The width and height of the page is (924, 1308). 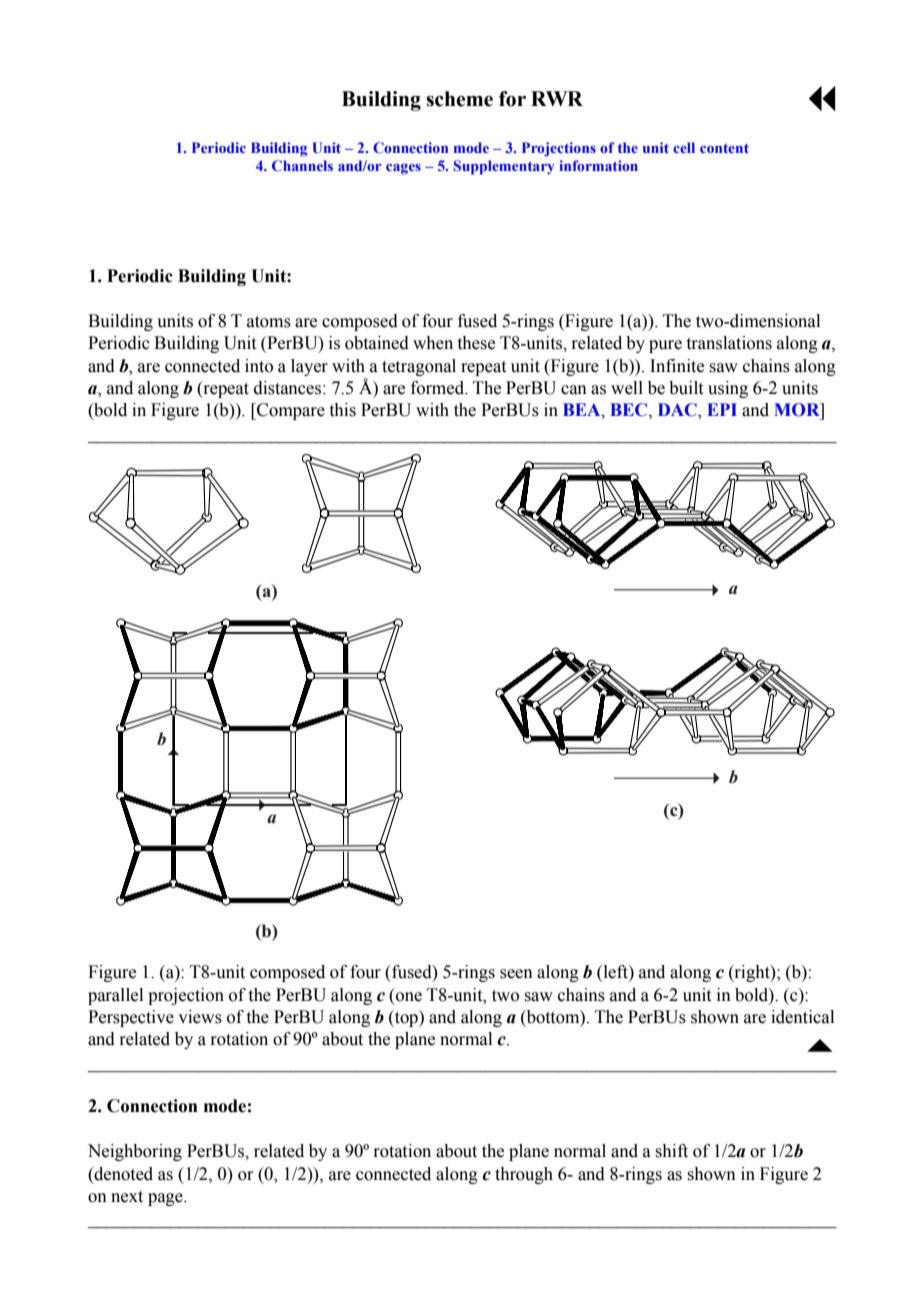 What do you see at coordinates (439, 388) in the page?
I see `formed` at bounding box center [439, 388].
